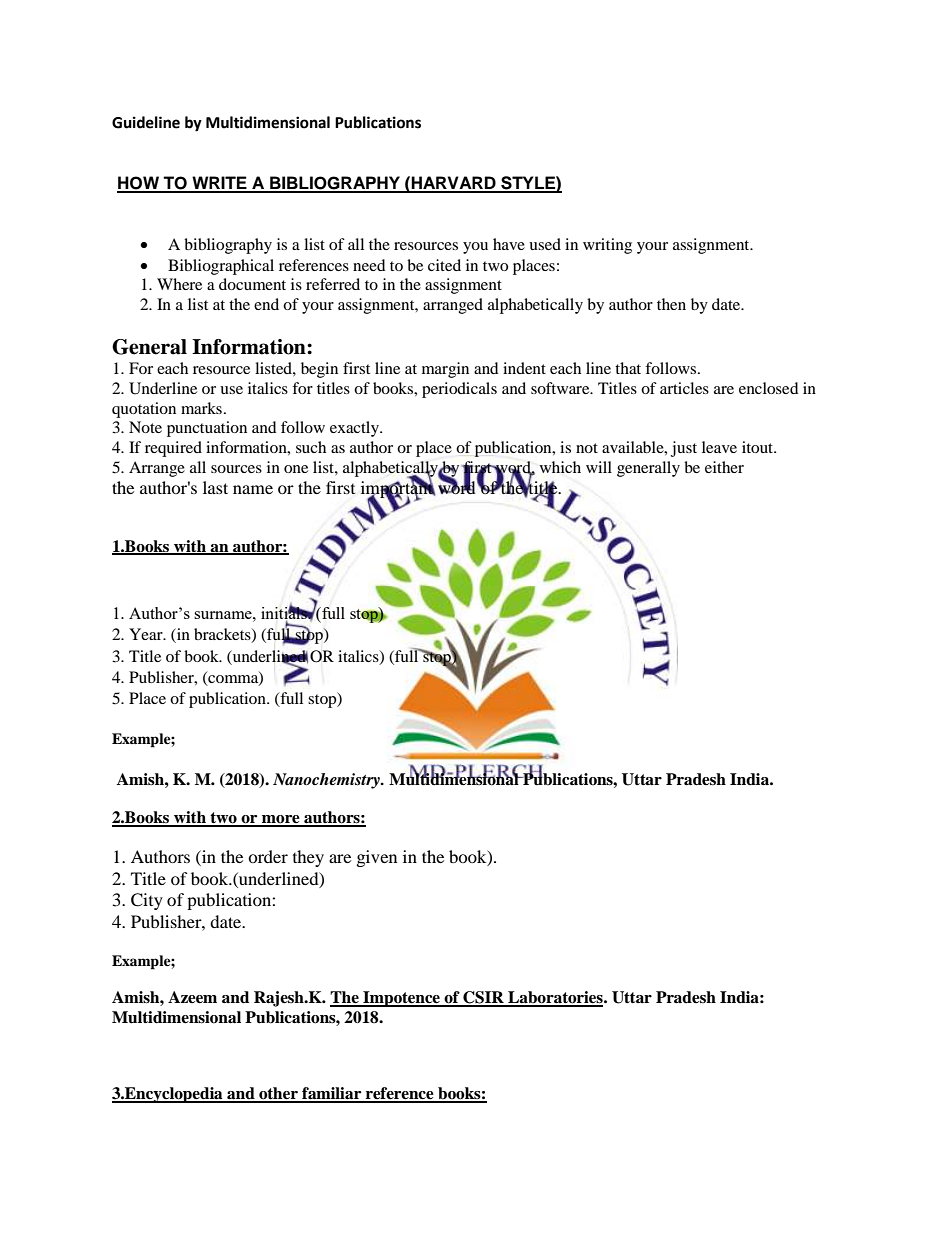  Describe the element at coordinates (139, 184) in the image. I see `HOW` at that location.
